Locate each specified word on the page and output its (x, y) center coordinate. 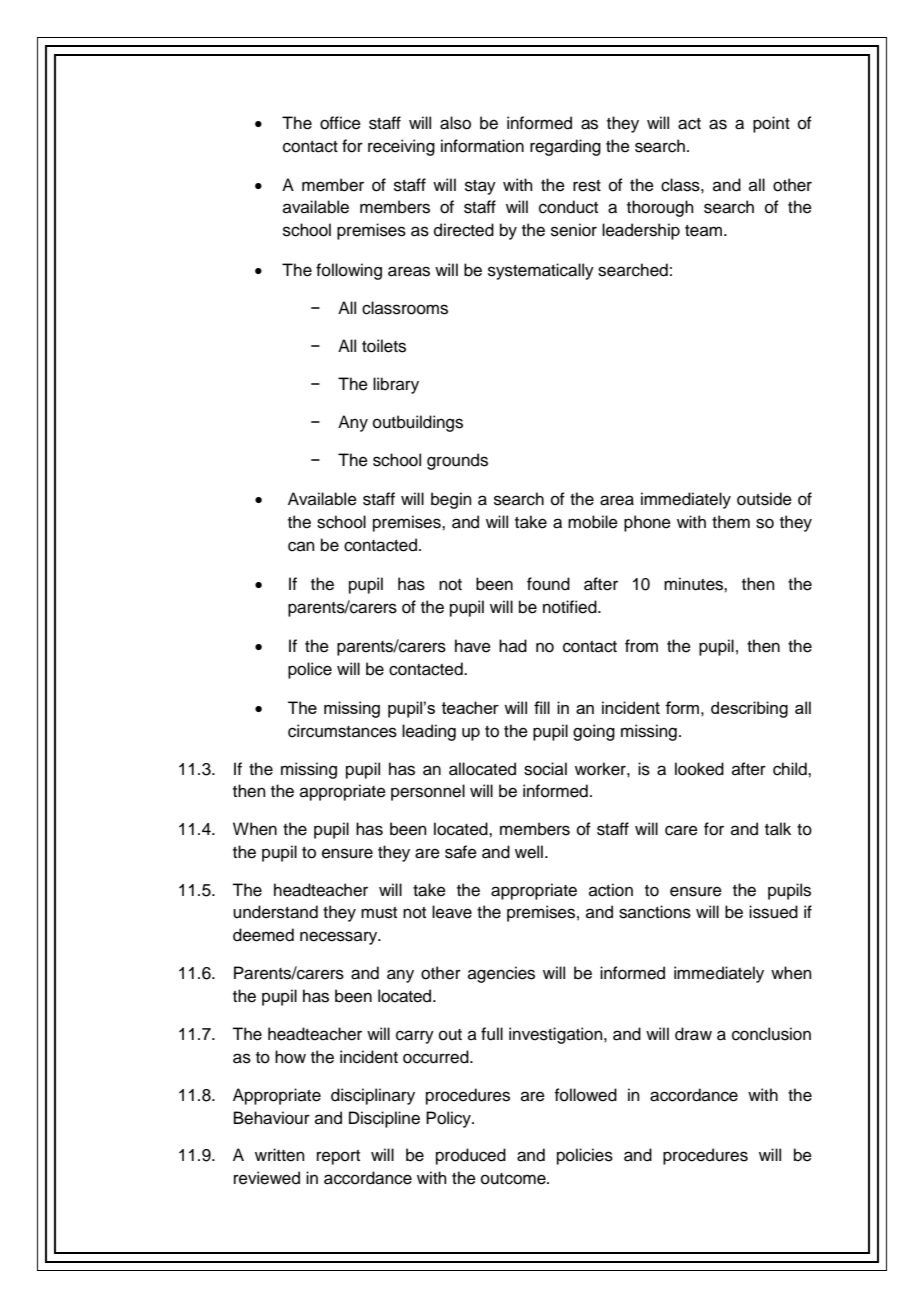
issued (773, 912)
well (529, 852)
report (338, 1157)
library (396, 385)
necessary (340, 938)
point (771, 124)
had (513, 646)
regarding (565, 147)
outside (764, 499)
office (340, 123)
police (310, 670)
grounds (457, 461)
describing (749, 709)
